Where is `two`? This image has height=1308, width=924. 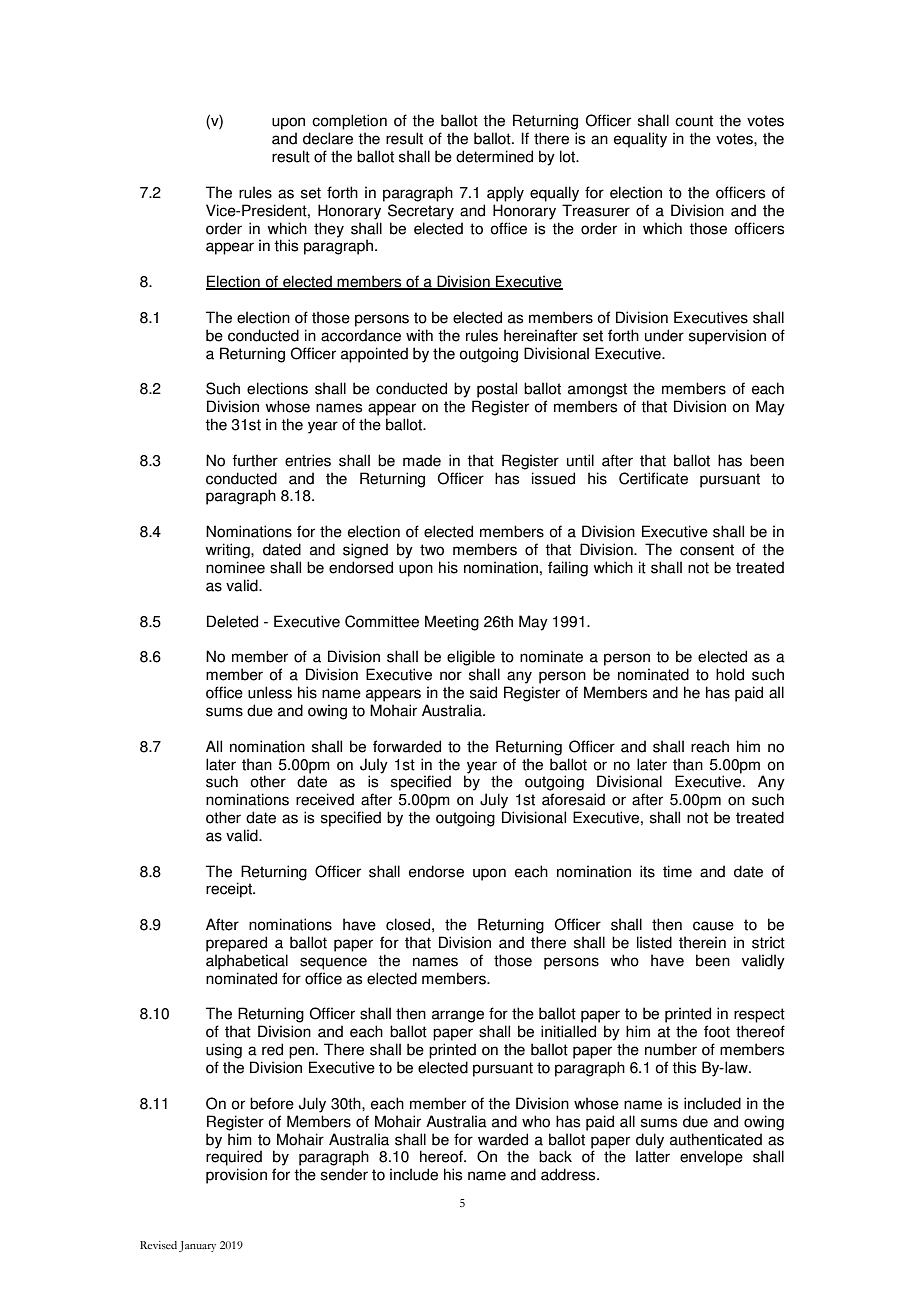 two is located at coordinates (432, 550).
